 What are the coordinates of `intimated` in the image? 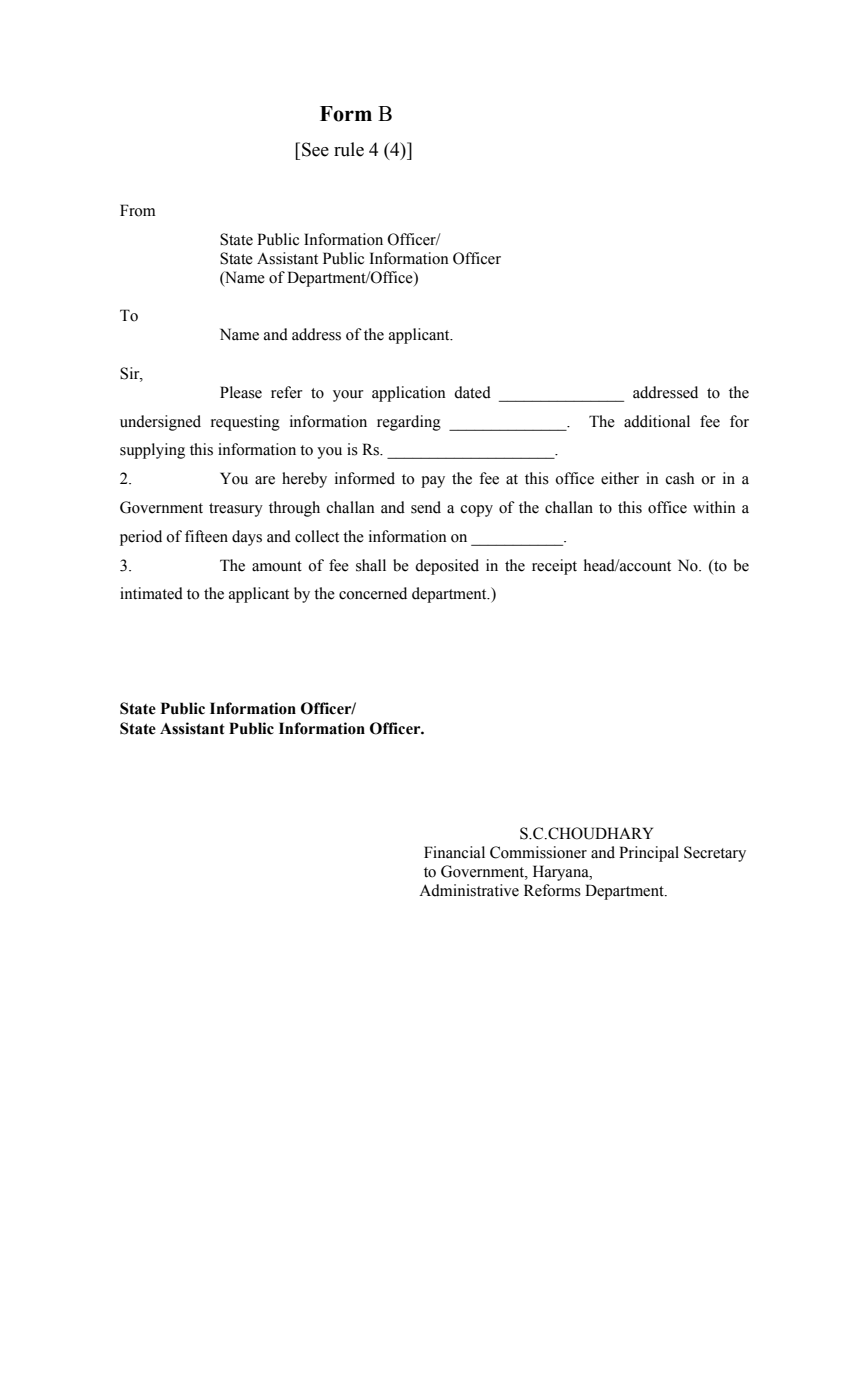 It's located at (151, 593).
